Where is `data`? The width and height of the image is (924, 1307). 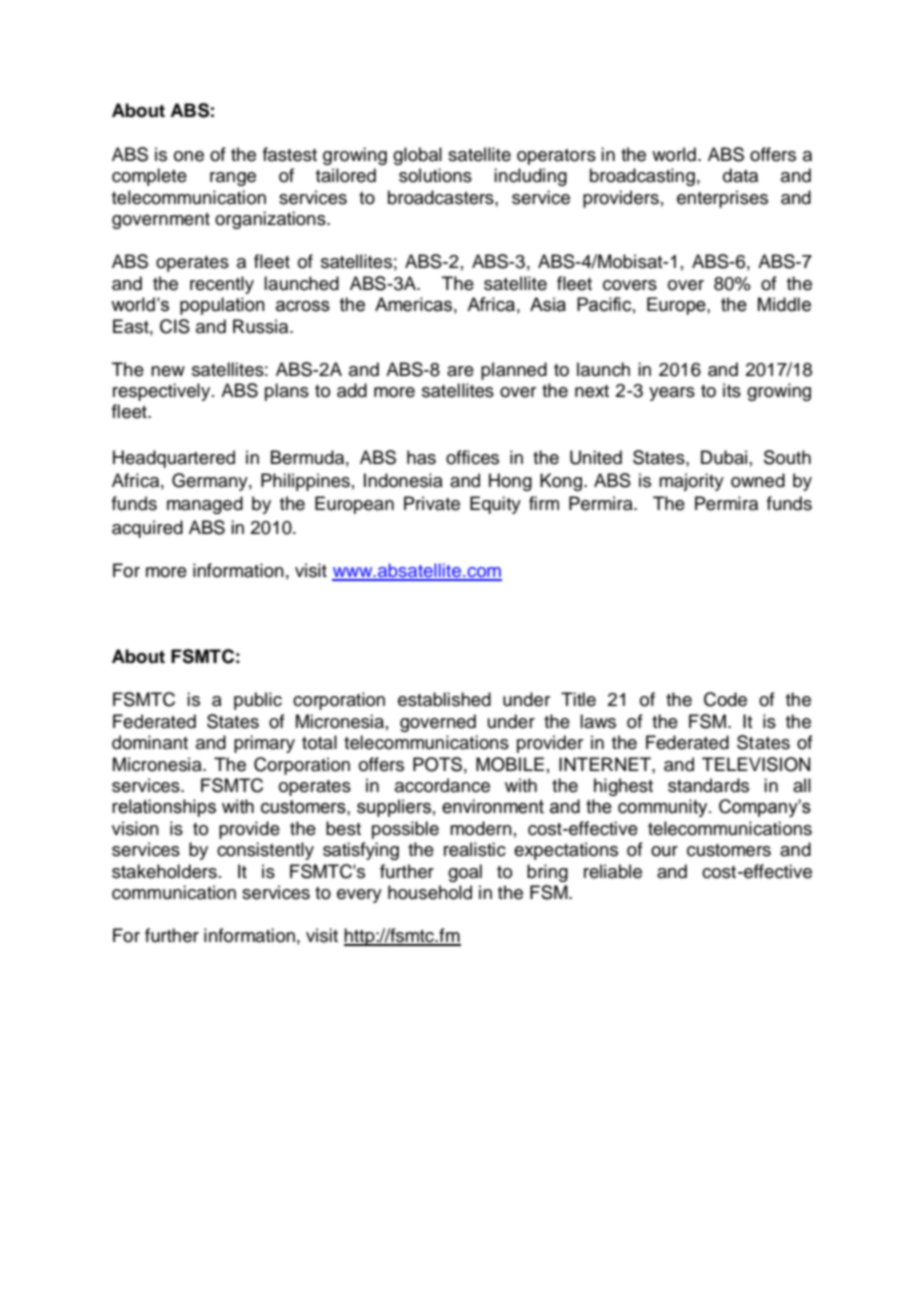 data is located at coordinates (740, 175).
